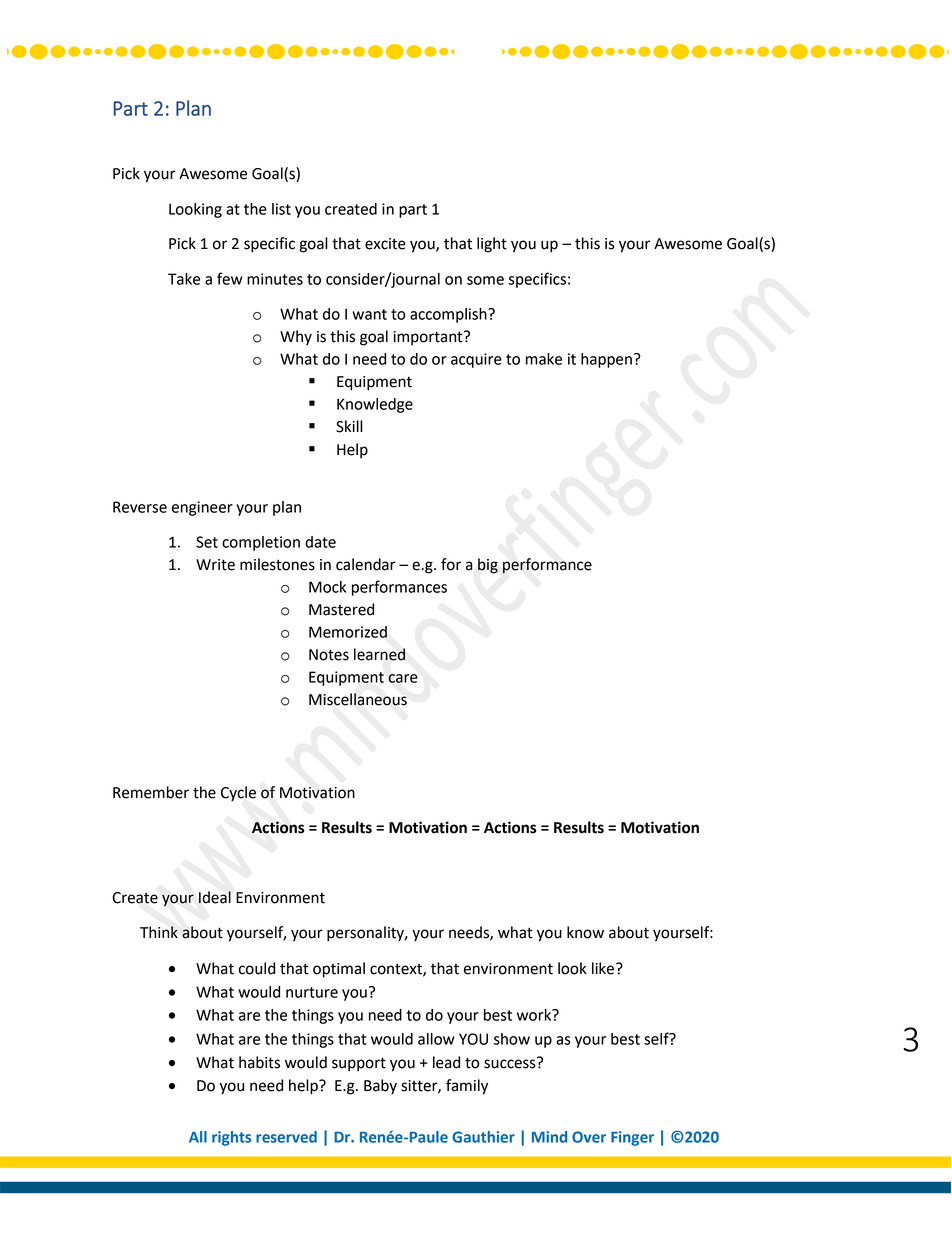  Describe the element at coordinates (492, 245) in the screenshot. I see `light` at that location.
